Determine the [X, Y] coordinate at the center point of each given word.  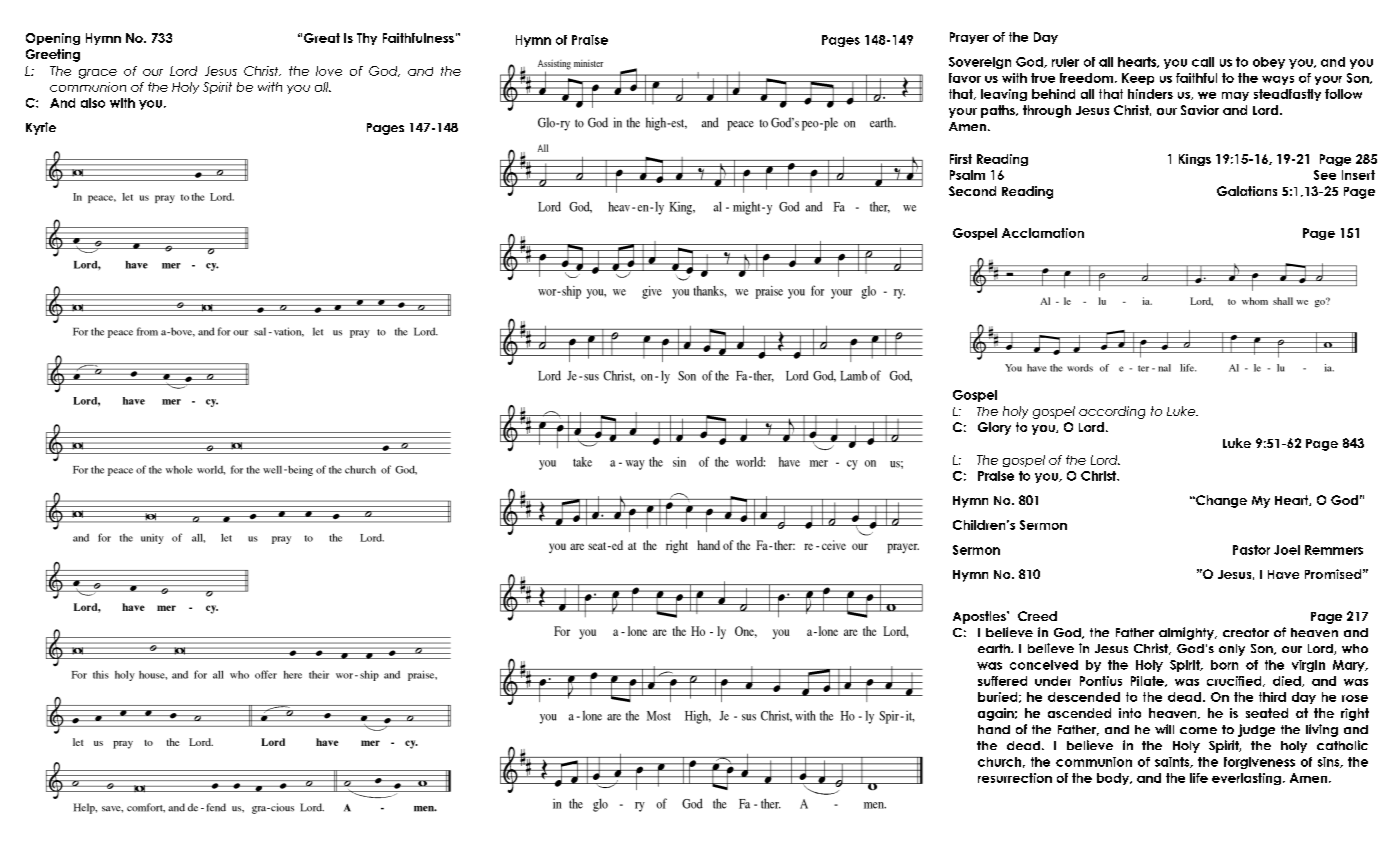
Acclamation [1043, 233]
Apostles [980, 617]
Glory [994, 428]
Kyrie [41, 128]
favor [965, 78]
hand [994, 729]
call [1203, 62]
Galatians [1247, 191]
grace [98, 74]
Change [1220, 501]
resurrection [1015, 778]
